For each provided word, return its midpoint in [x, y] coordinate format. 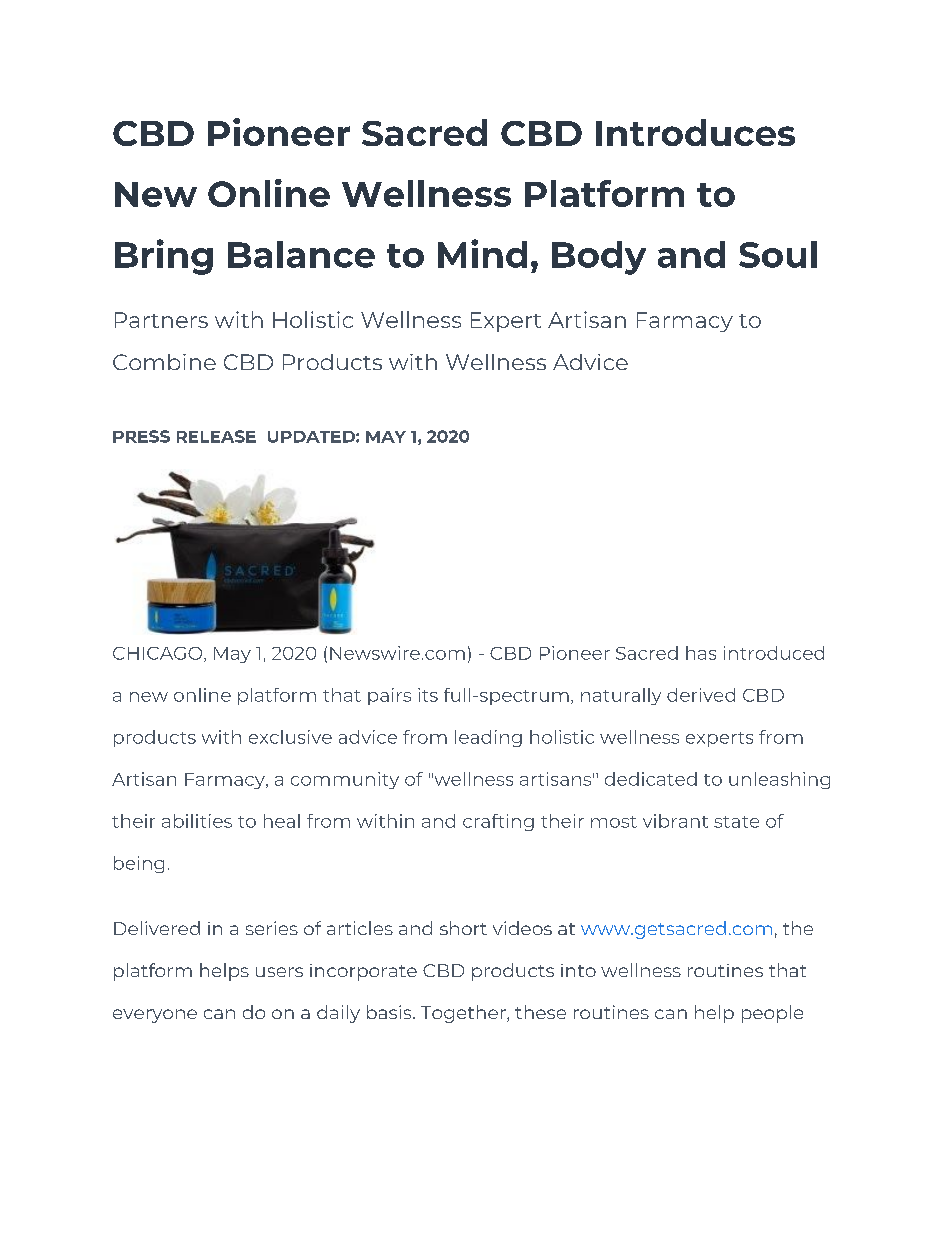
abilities [197, 821]
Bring [164, 257]
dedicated [651, 779]
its [428, 695]
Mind [482, 253]
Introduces [695, 132]
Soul [778, 254]
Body [599, 258]
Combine [164, 362]
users [279, 972]
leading [488, 738]
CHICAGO [159, 654]
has [701, 653]
